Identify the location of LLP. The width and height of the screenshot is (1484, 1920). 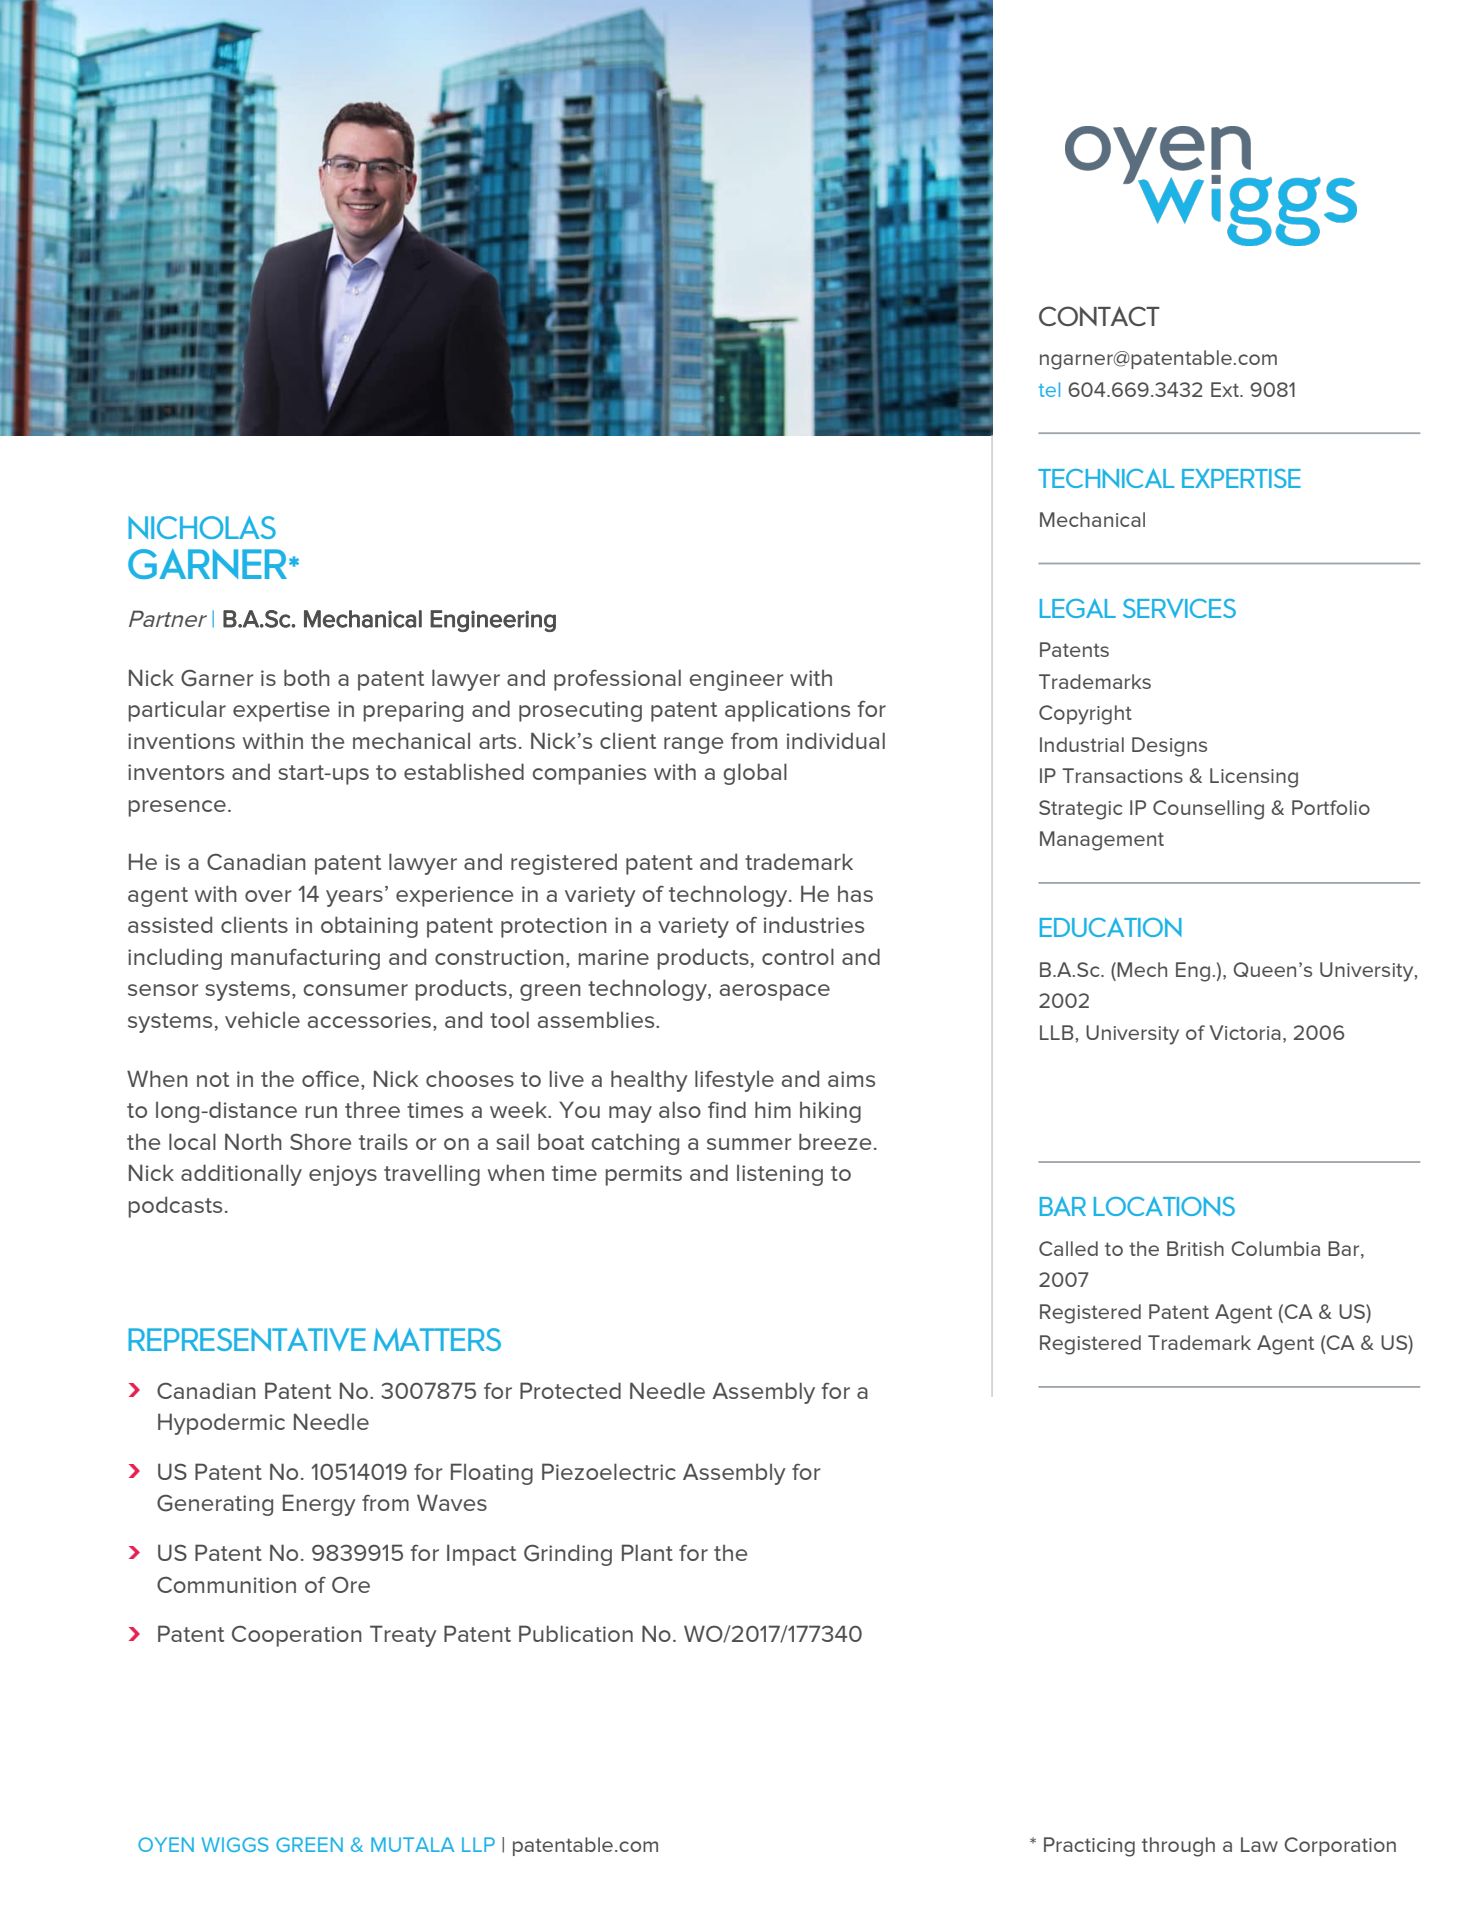
(478, 1844).
